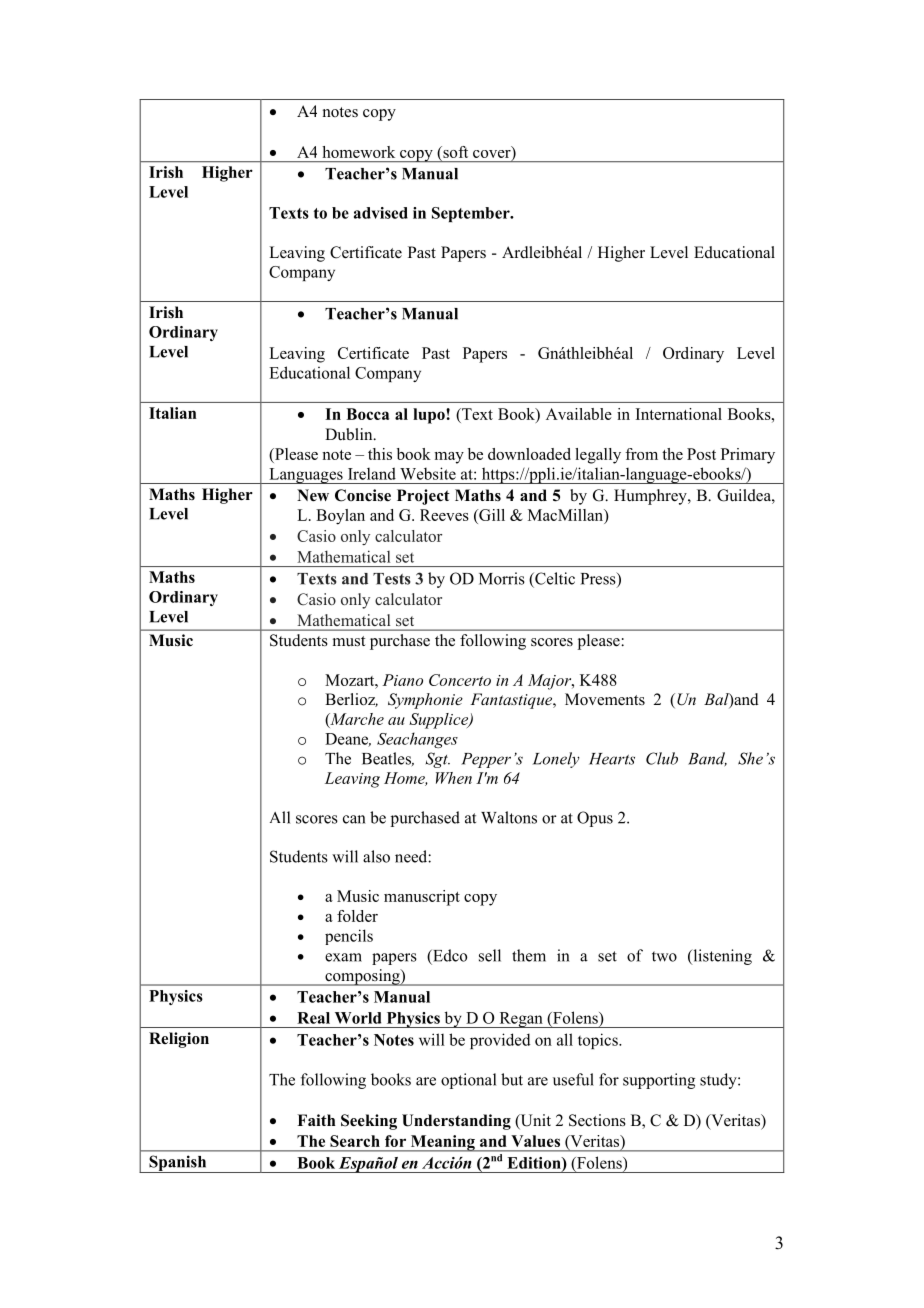 The width and height of the screenshot is (924, 1308). What do you see at coordinates (313, 495) in the screenshot?
I see `New` at bounding box center [313, 495].
